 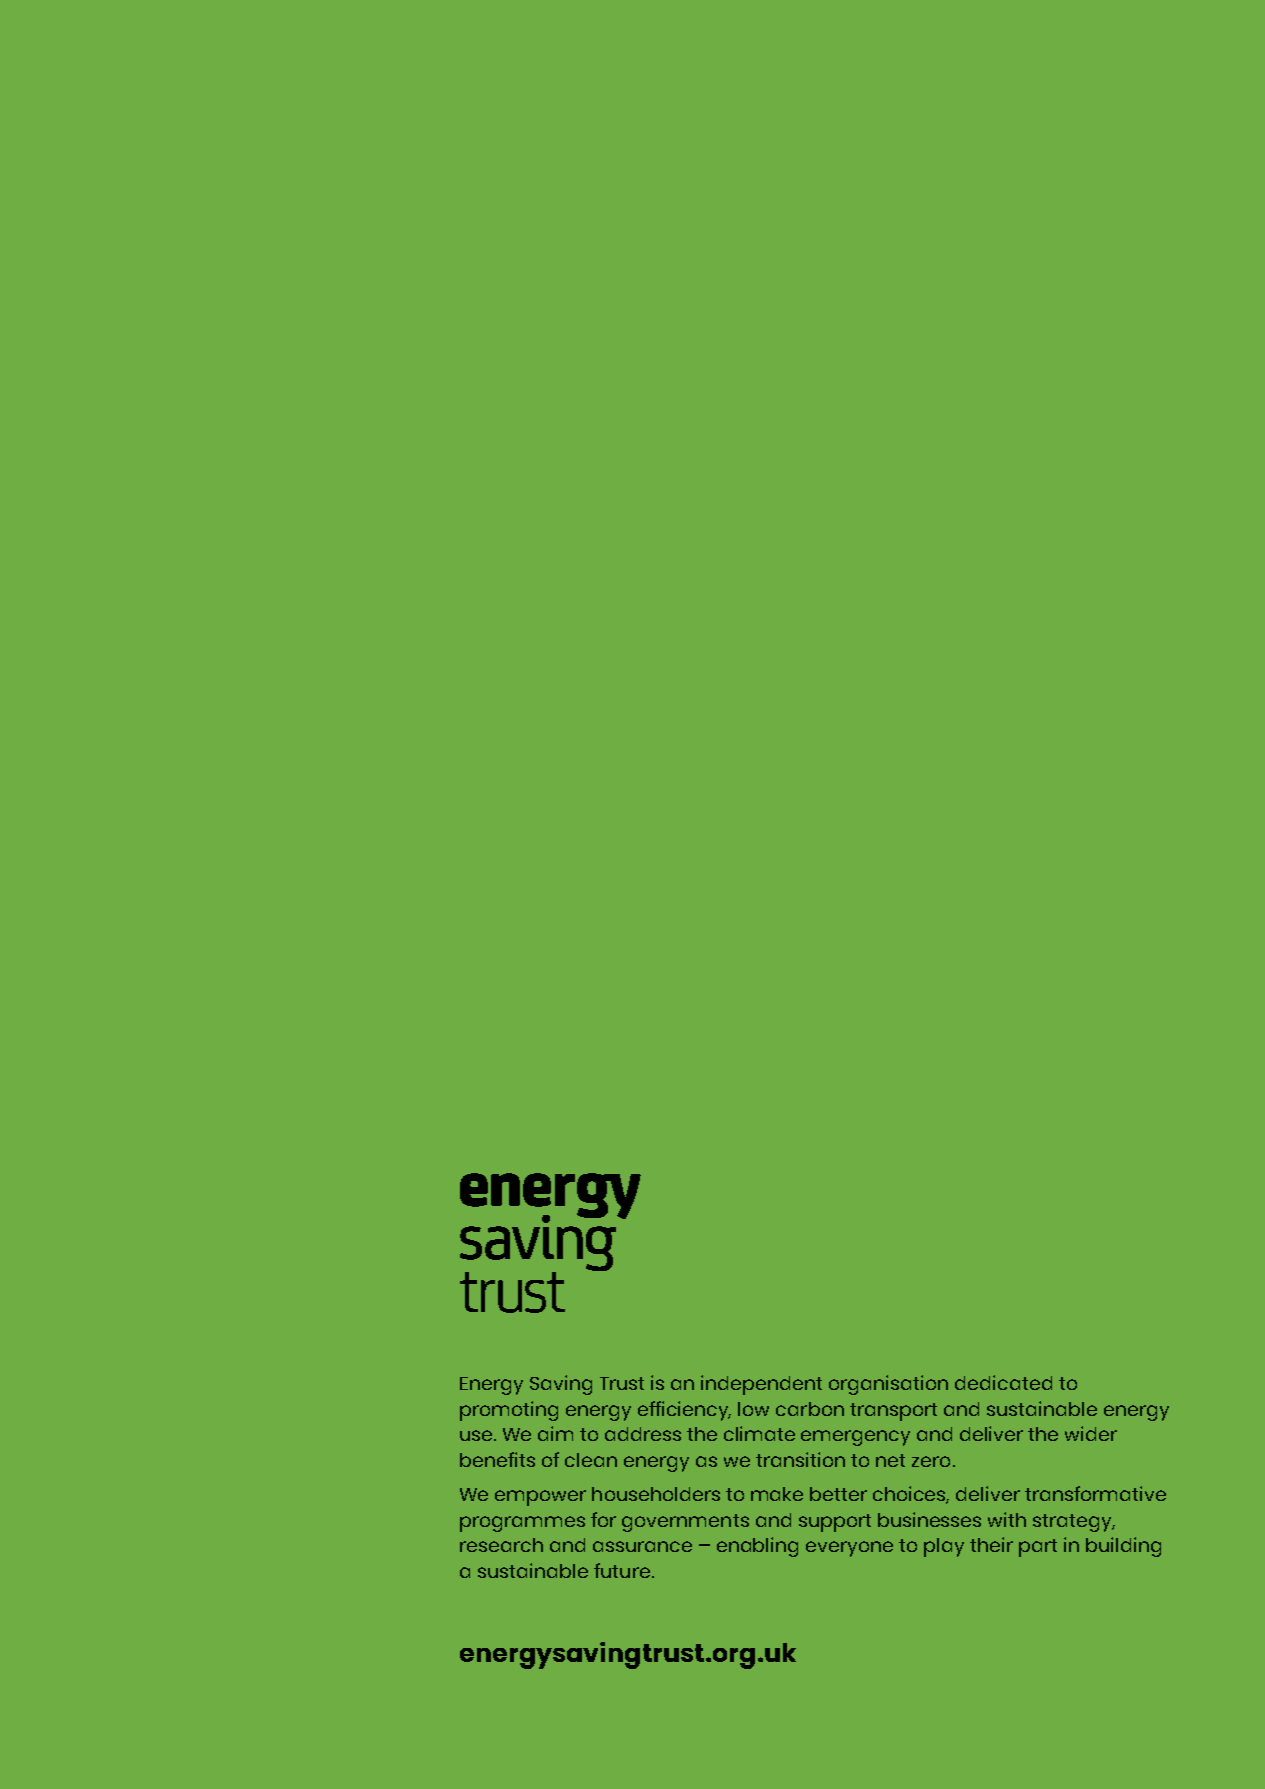 What do you see at coordinates (761, 1385) in the document?
I see `independent` at bounding box center [761, 1385].
